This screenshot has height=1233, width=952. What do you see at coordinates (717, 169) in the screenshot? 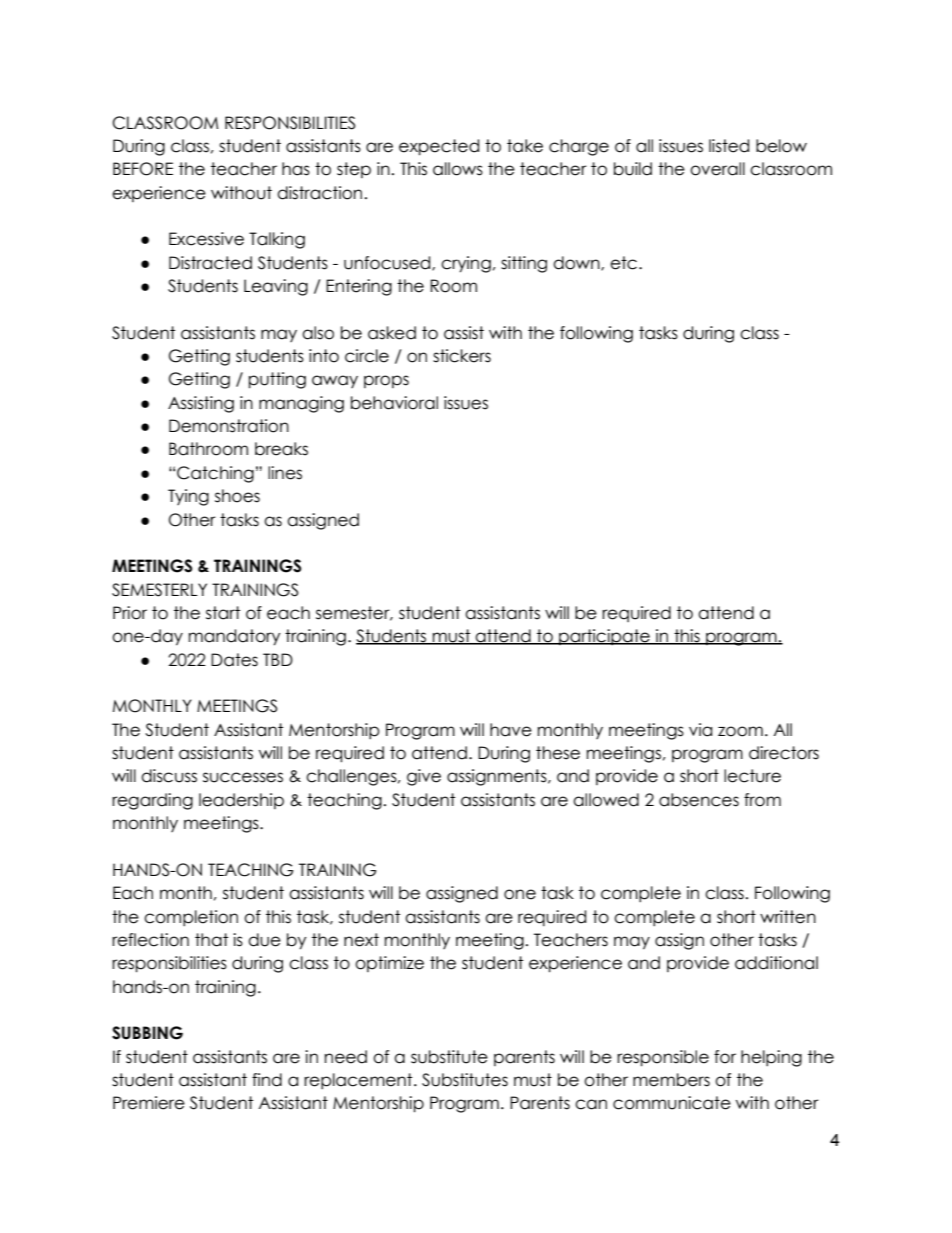
I see `overall` at bounding box center [717, 169].
